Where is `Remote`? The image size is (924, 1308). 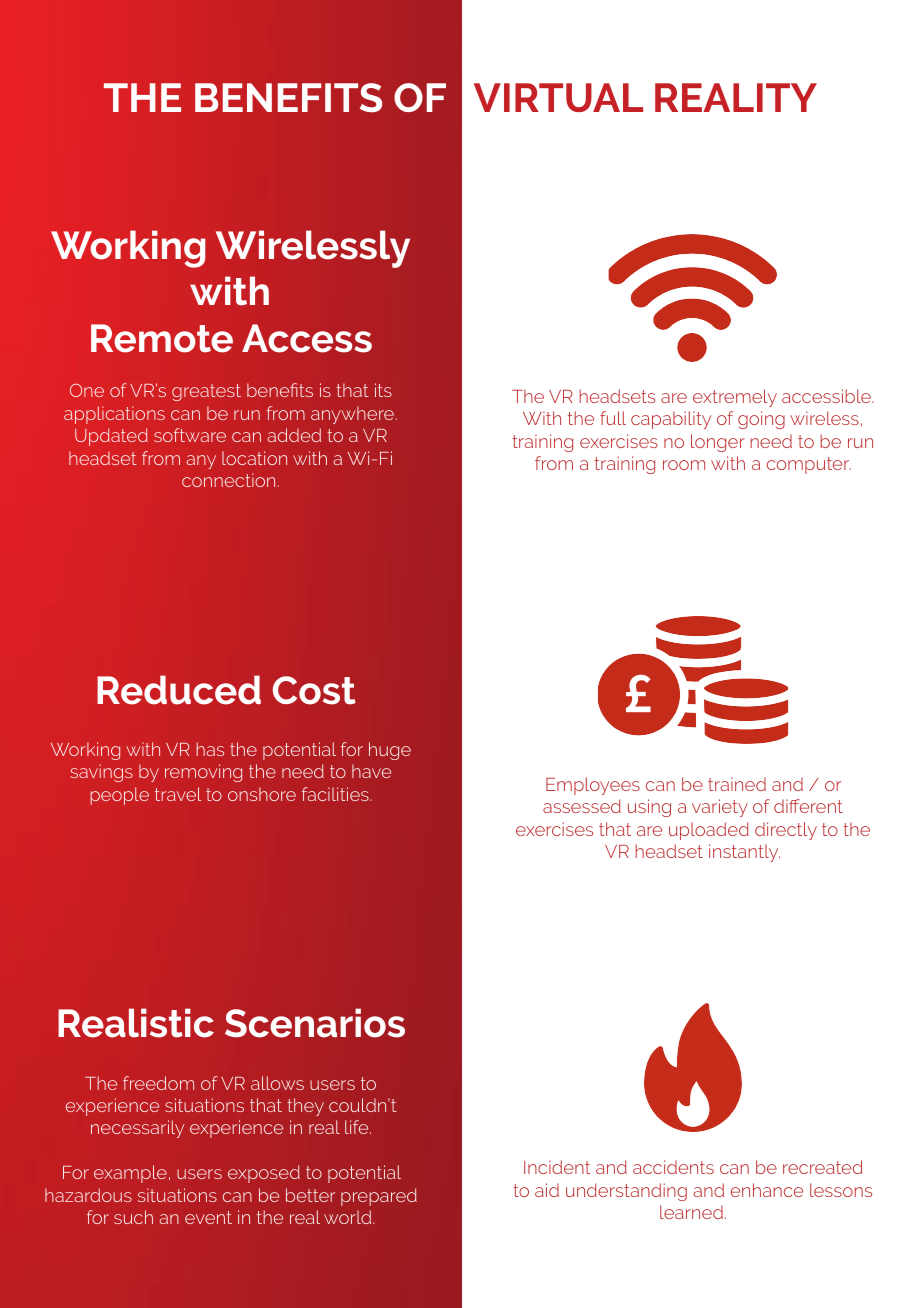
Remote is located at coordinates (162, 338).
